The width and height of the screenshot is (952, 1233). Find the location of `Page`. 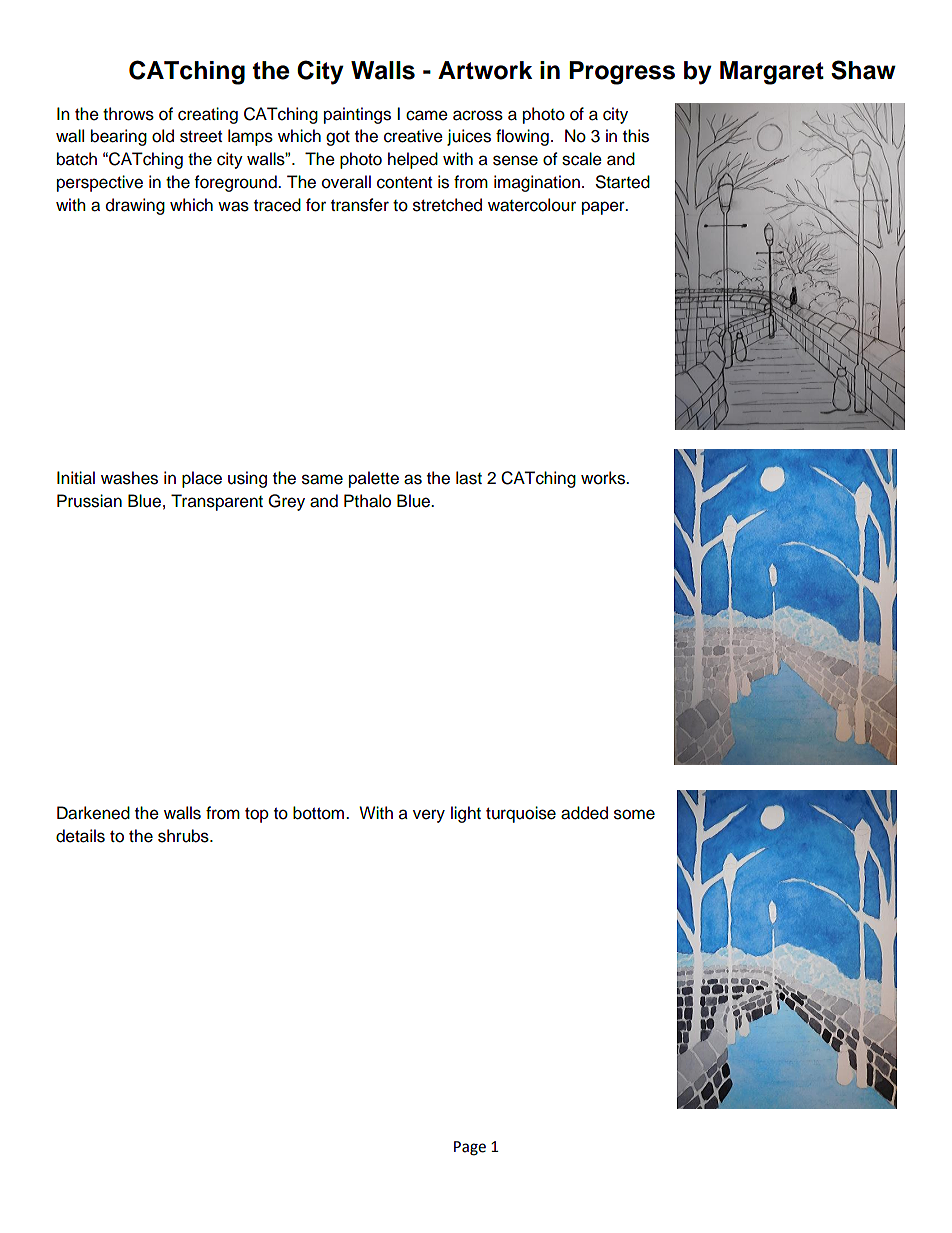

Page is located at coordinates (470, 1148).
